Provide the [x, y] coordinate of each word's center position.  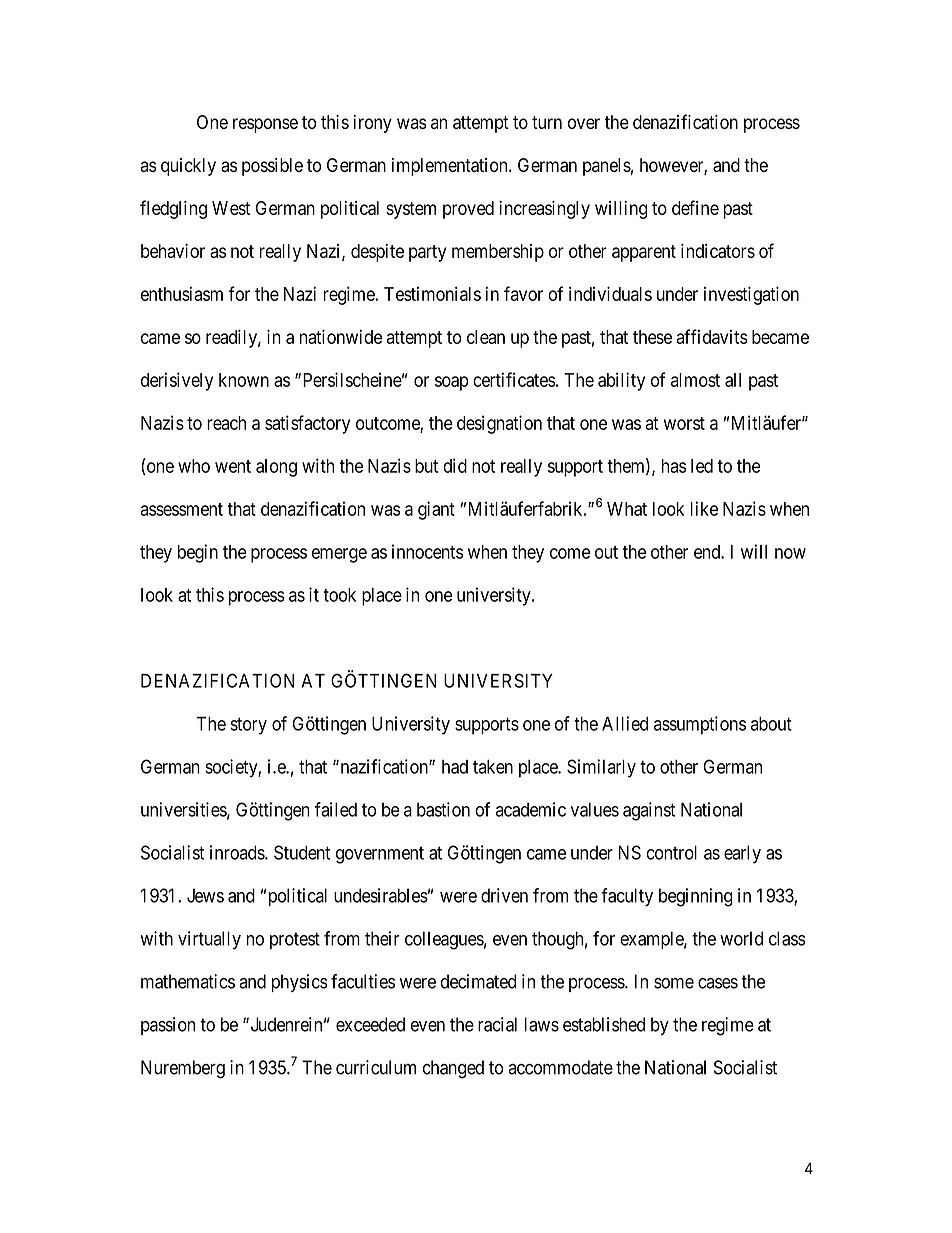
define [695, 207]
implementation [451, 167]
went [233, 466]
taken [493, 767]
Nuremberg [183, 1069]
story [248, 726]
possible [272, 167]
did [455, 465]
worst [684, 423]
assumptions [700, 725]
